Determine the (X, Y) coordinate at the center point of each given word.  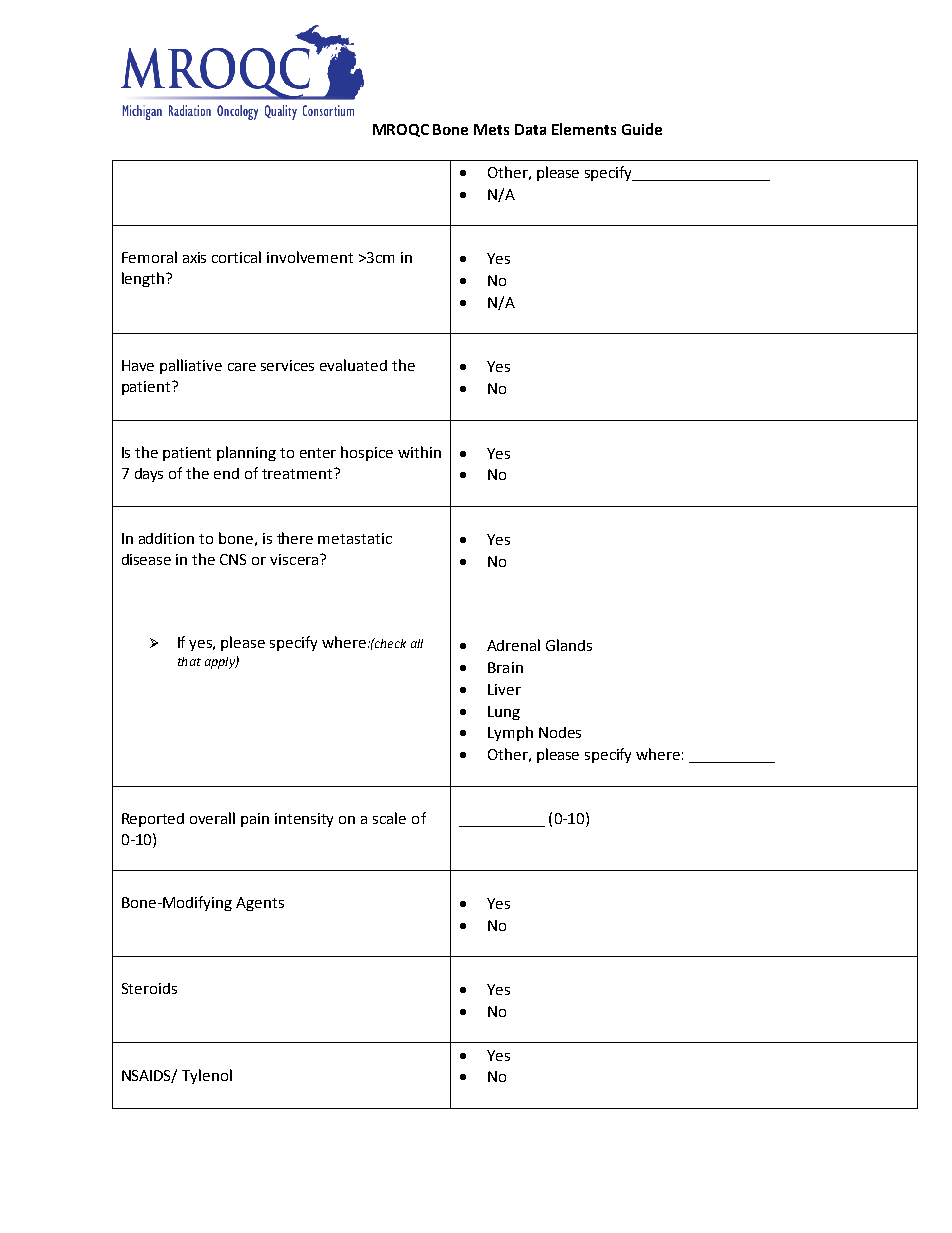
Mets (491, 129)
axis (194, 257)
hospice (367, 453)
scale (389, 818)
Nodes (560, 732)
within (419, 452)
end (226, 473)
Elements (584, 129)
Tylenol (207, 1076)
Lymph (510, 733)
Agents (260, 904)
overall (212, 818)
